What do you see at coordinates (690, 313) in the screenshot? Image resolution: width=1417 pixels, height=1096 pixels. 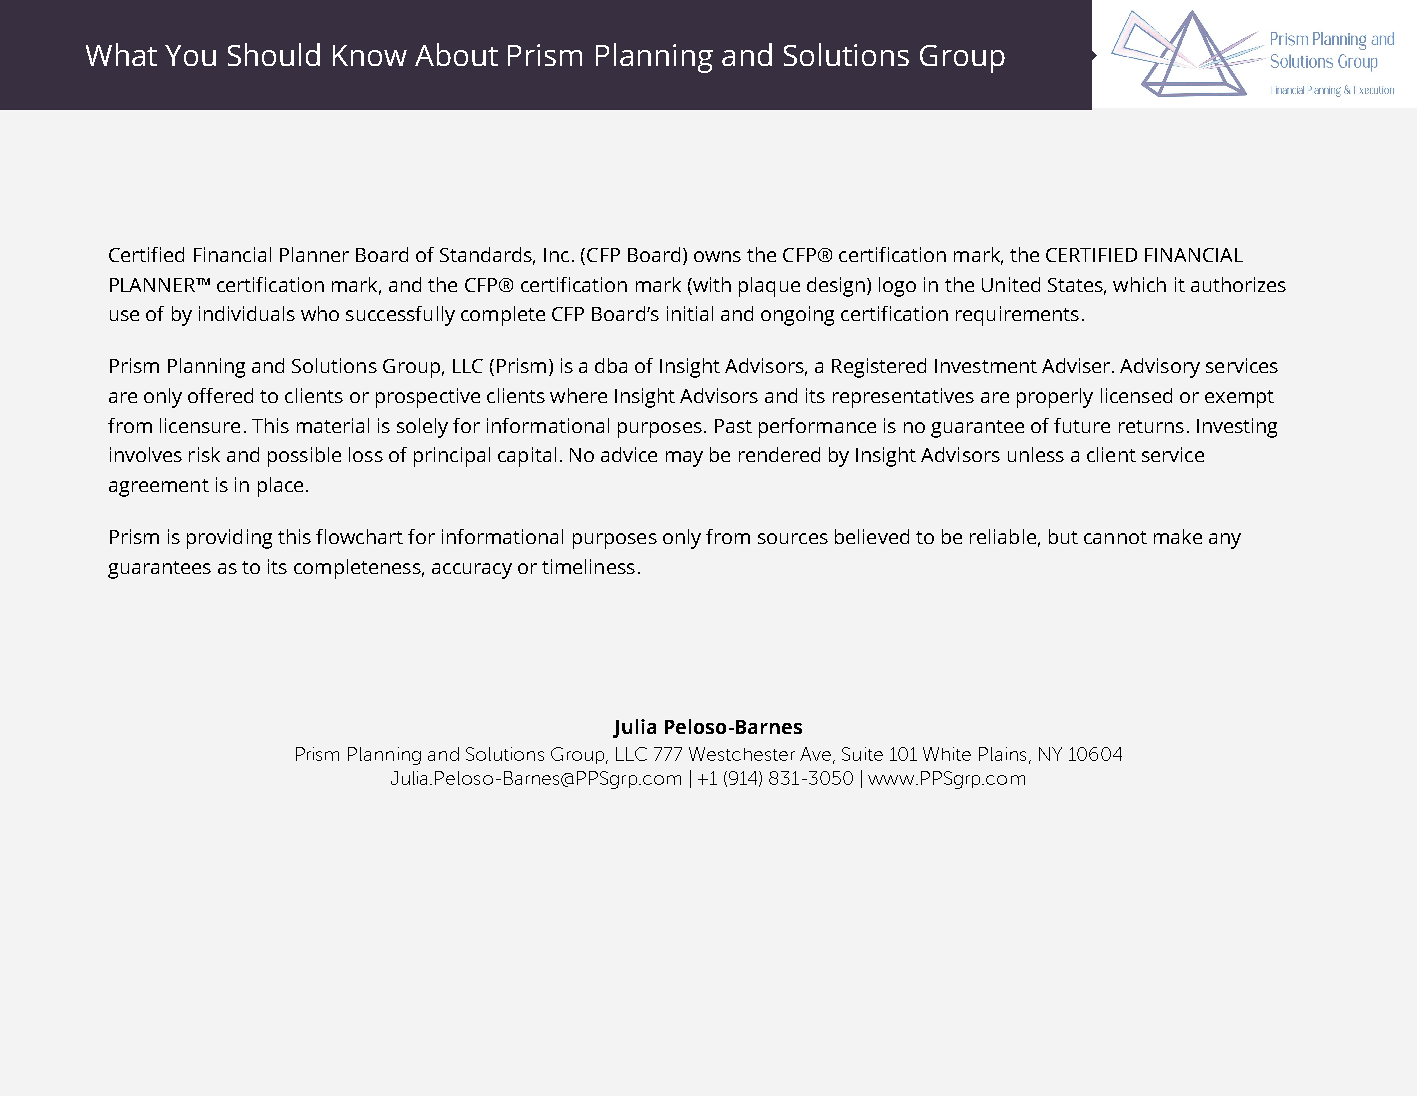 I see `initial` at bounding box center [690, 313].
